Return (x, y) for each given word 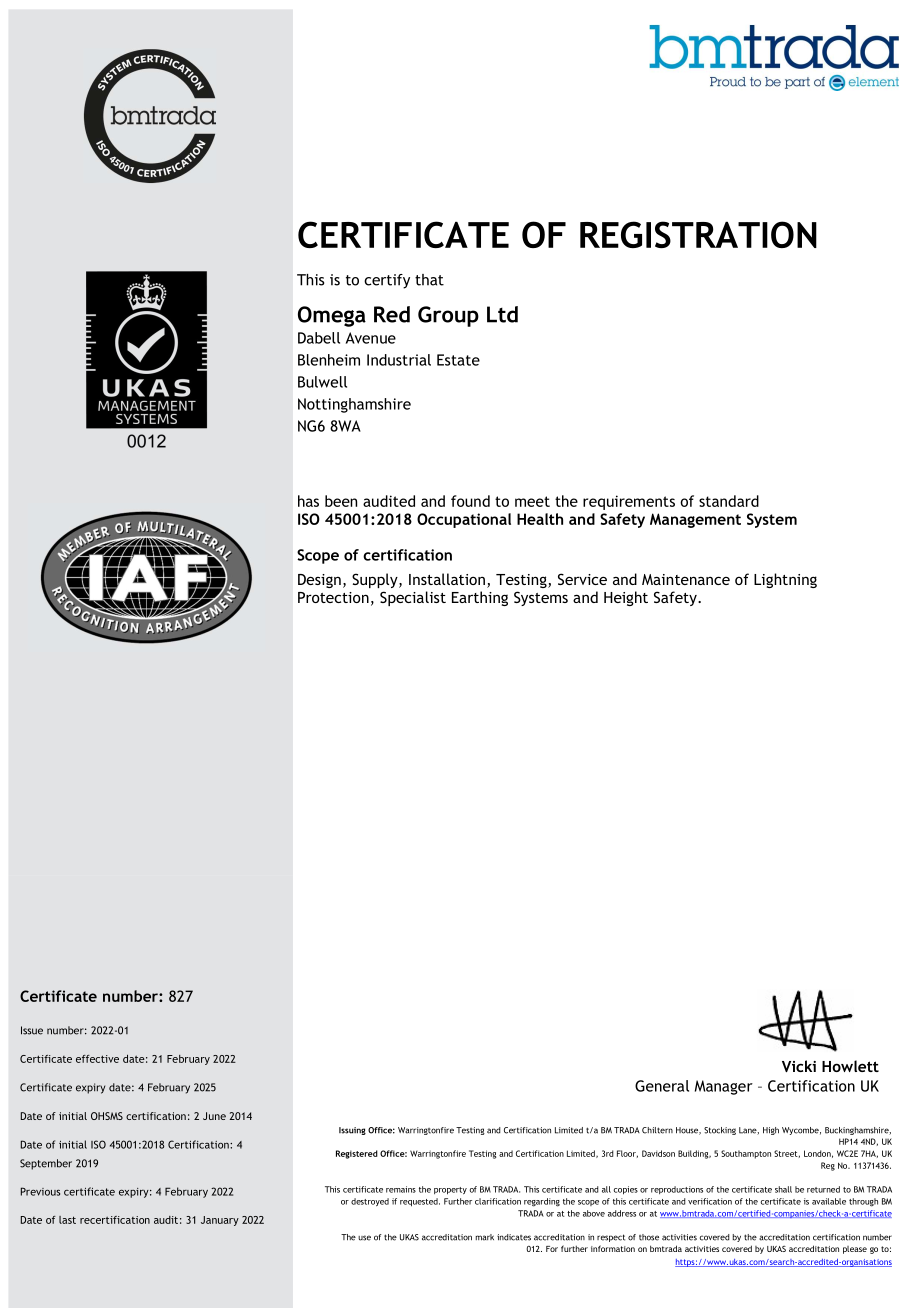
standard (729, 501)
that (429, 280)
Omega (332, 316)
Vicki (799, 1066)
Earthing (480, 598)
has (308, 501)
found (470, 501)
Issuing (352, 1131)
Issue (32, 1030)
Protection (333, 597)
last (67, 1220)
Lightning (785, 580)
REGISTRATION (698, 234)
